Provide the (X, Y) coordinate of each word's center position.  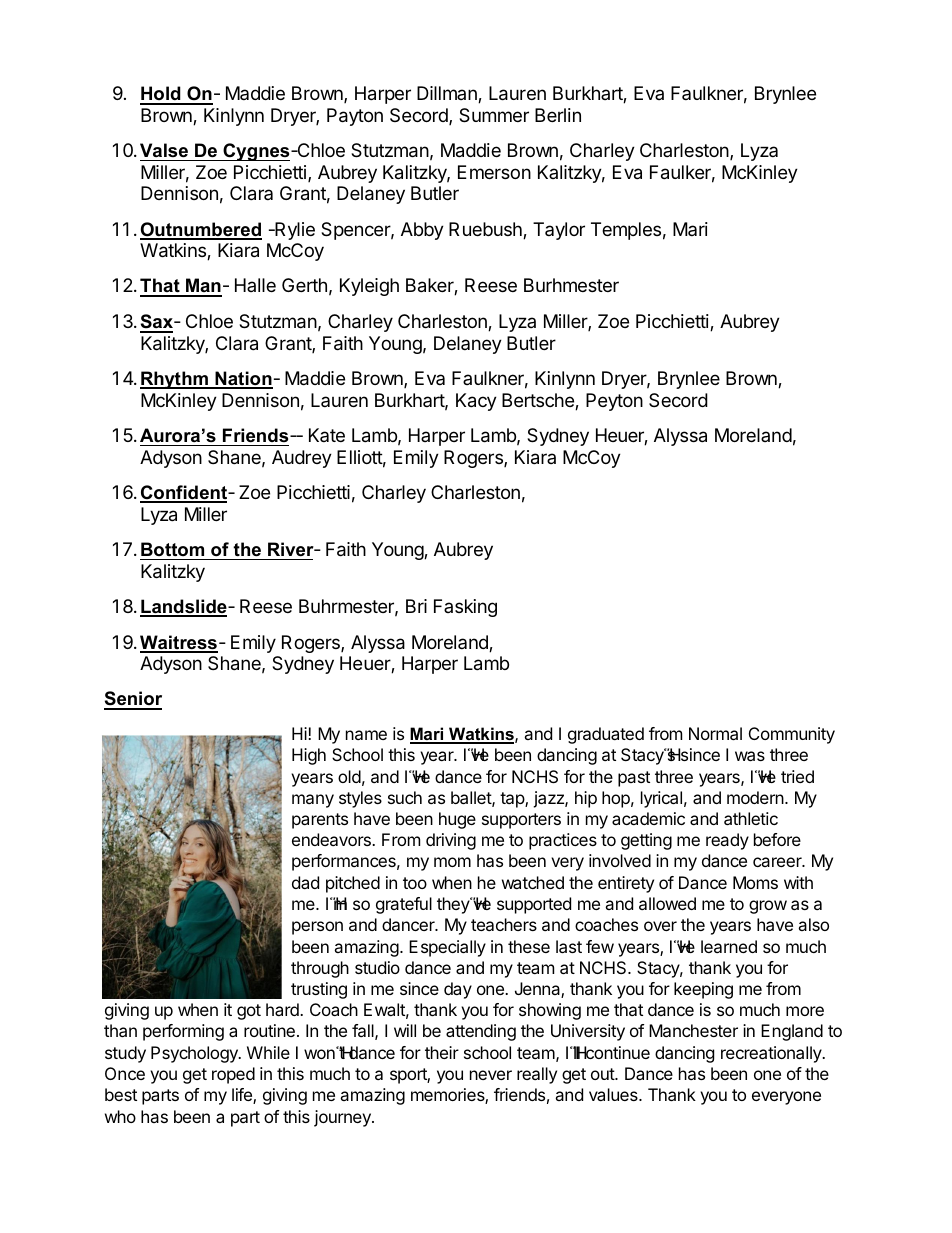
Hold (161, 95)
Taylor (559, 231)
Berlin (558, 115)
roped (233, 1075)
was (750, 756)
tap (513, 800)
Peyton (614, 402)
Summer (494, 115)
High (309, 756)
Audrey (302, 459)
